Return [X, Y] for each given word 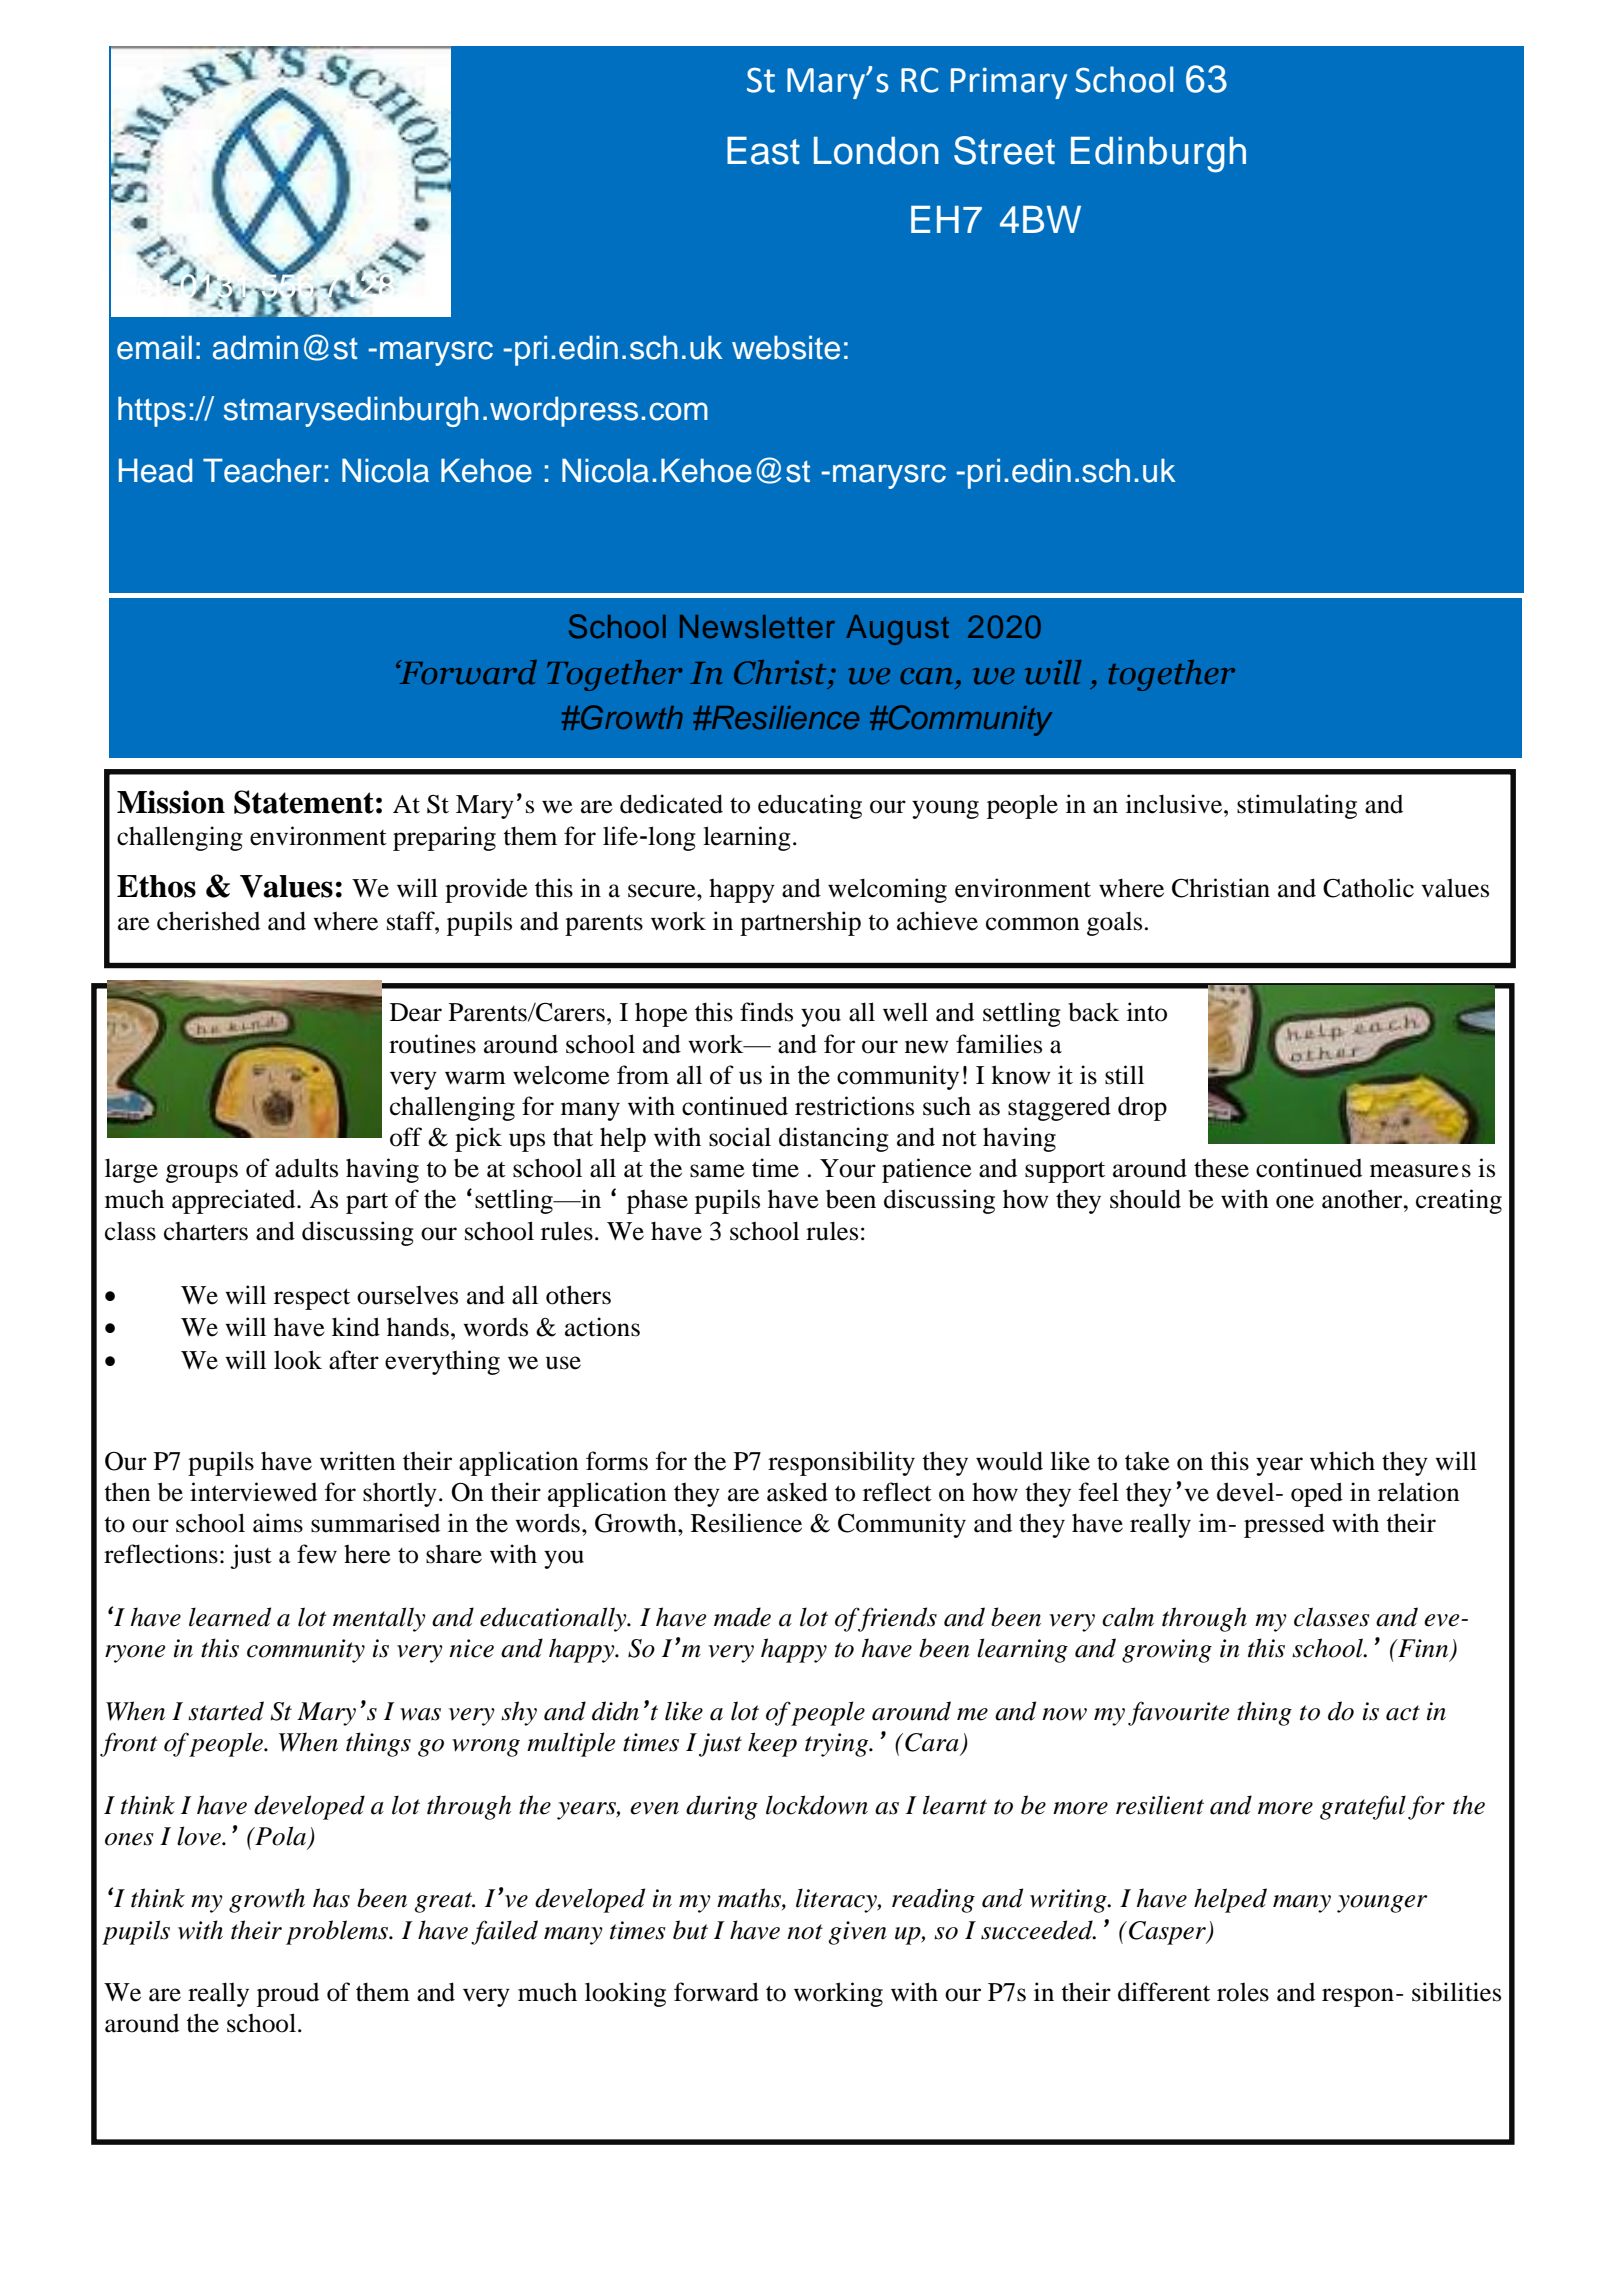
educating [810, 806]
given [857, 1933]
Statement [304, 802]
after [354, 1360]
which [1342, 1461]
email [154, 347]
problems [338, 1932]
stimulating [1297, 806]
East [763, 151]
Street [1004, 150]
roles [1243, 1992]
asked [797, 1492]
